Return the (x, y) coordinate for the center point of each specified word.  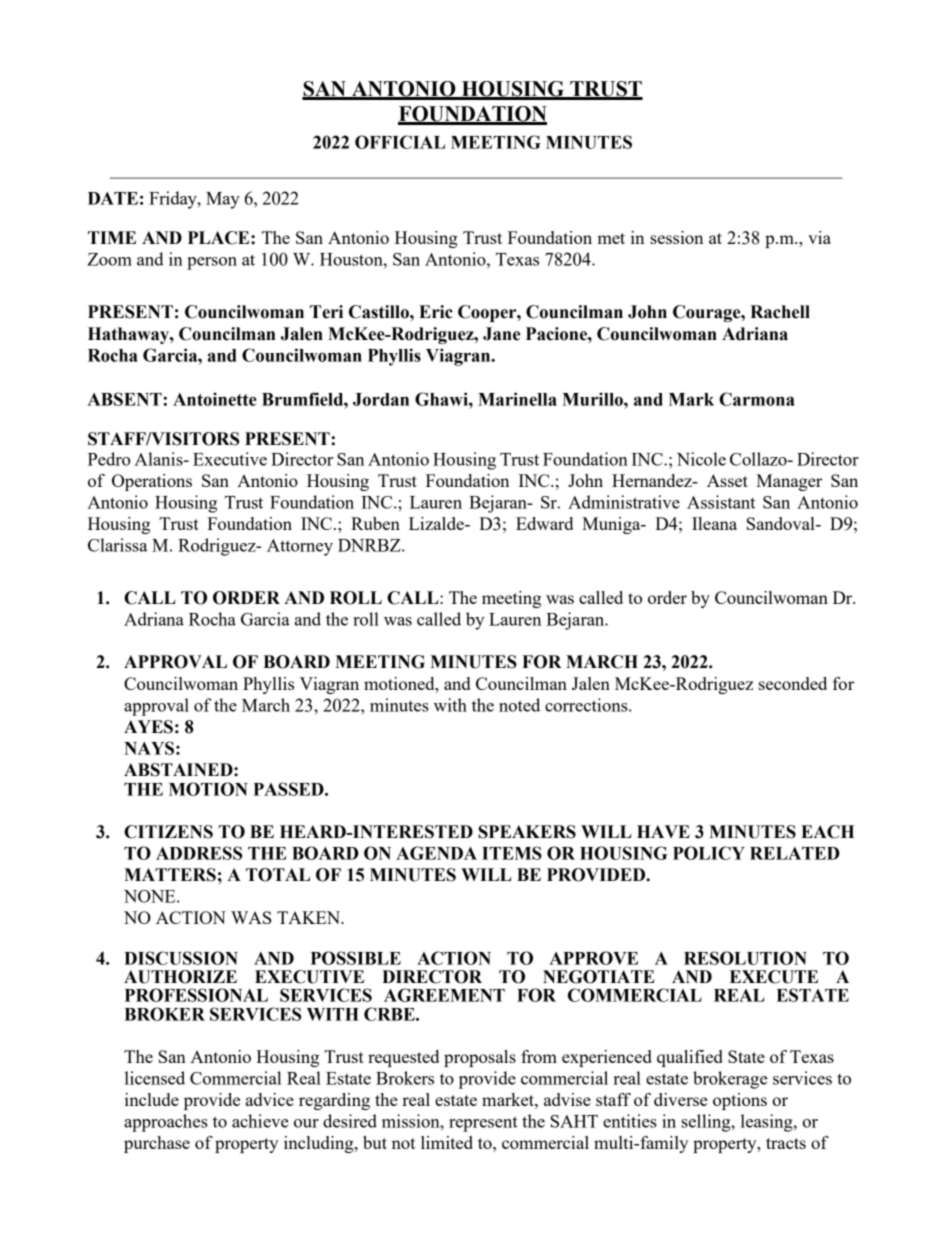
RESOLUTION (745, 958)
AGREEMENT (444, 995)
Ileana (714, 523)
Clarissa (117, 545)
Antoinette (215, 399)
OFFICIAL (400, 142)
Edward (544, 523)
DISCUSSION (181, 958)
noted (519, 705)
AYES (148, 727)
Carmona (757, 399)
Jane (501, 334)
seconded (793, 683)
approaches (166, 1123)
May (223, 200)
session (676, 237)
